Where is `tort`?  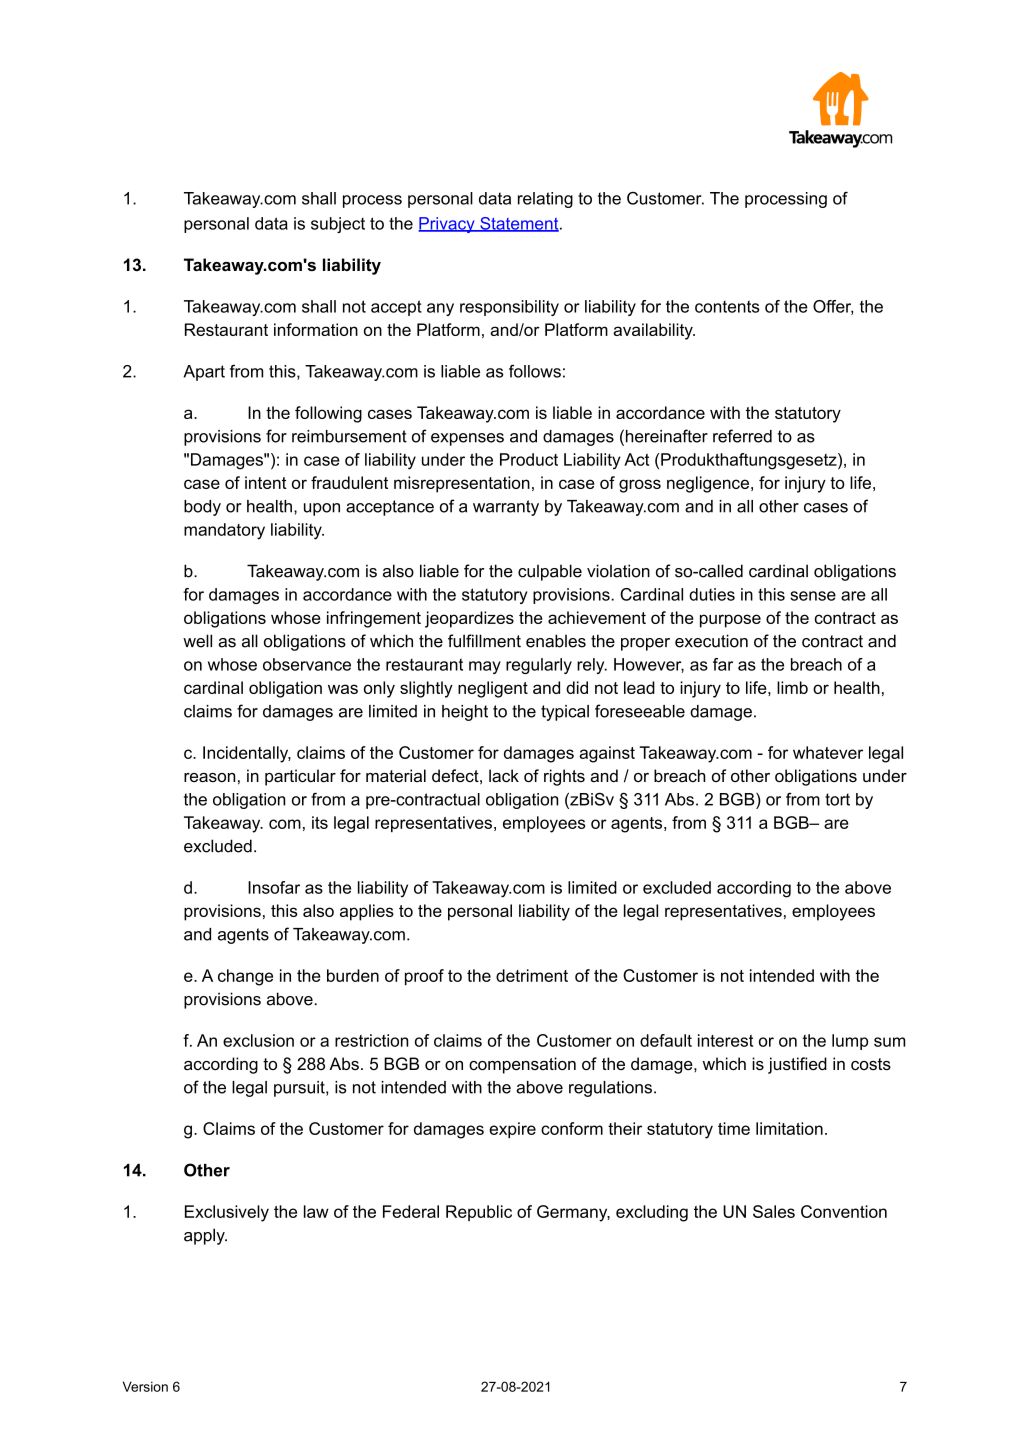
tort is located at coordinates (837, 799).
